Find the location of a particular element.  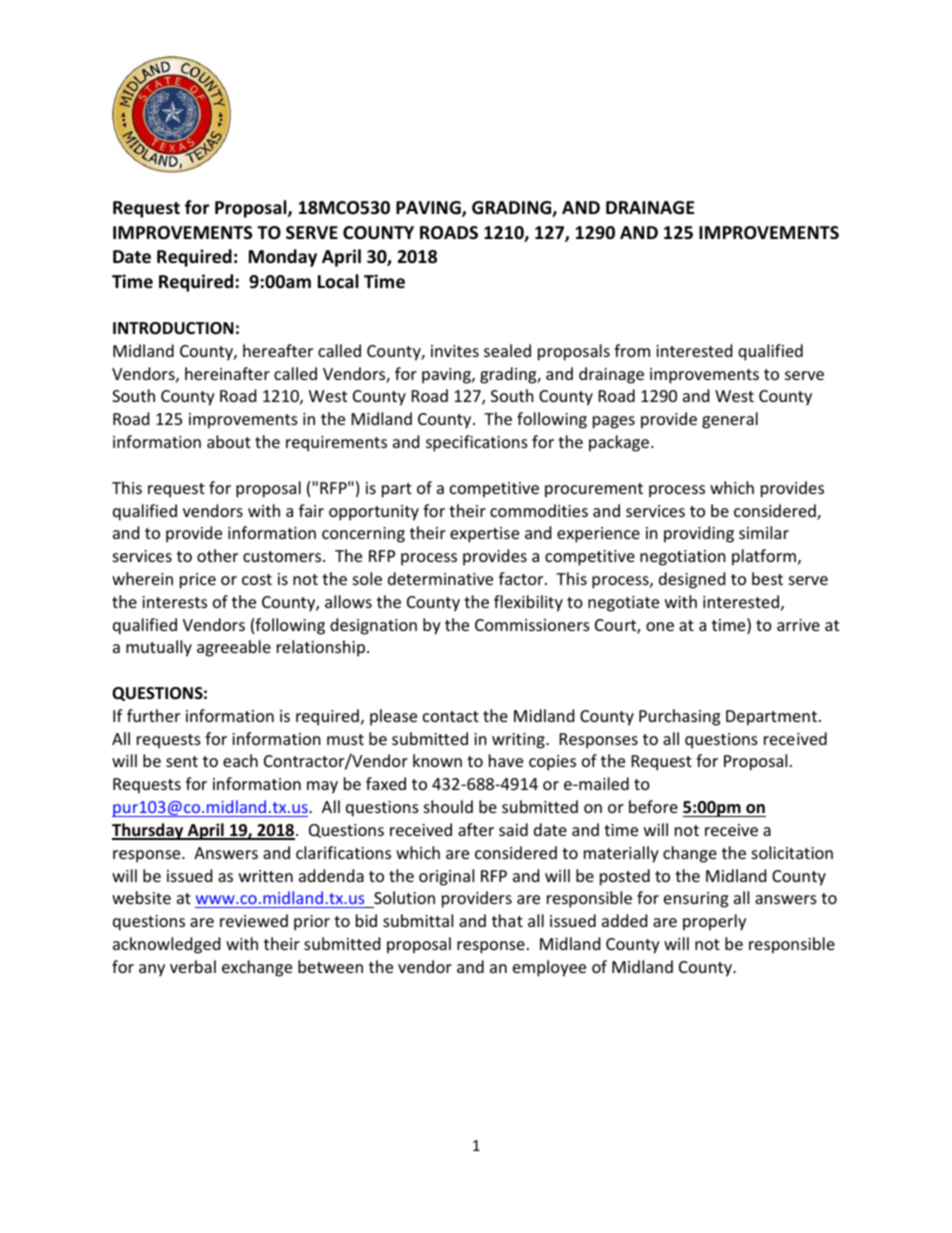

properly is located at coordinates (714, 922).
